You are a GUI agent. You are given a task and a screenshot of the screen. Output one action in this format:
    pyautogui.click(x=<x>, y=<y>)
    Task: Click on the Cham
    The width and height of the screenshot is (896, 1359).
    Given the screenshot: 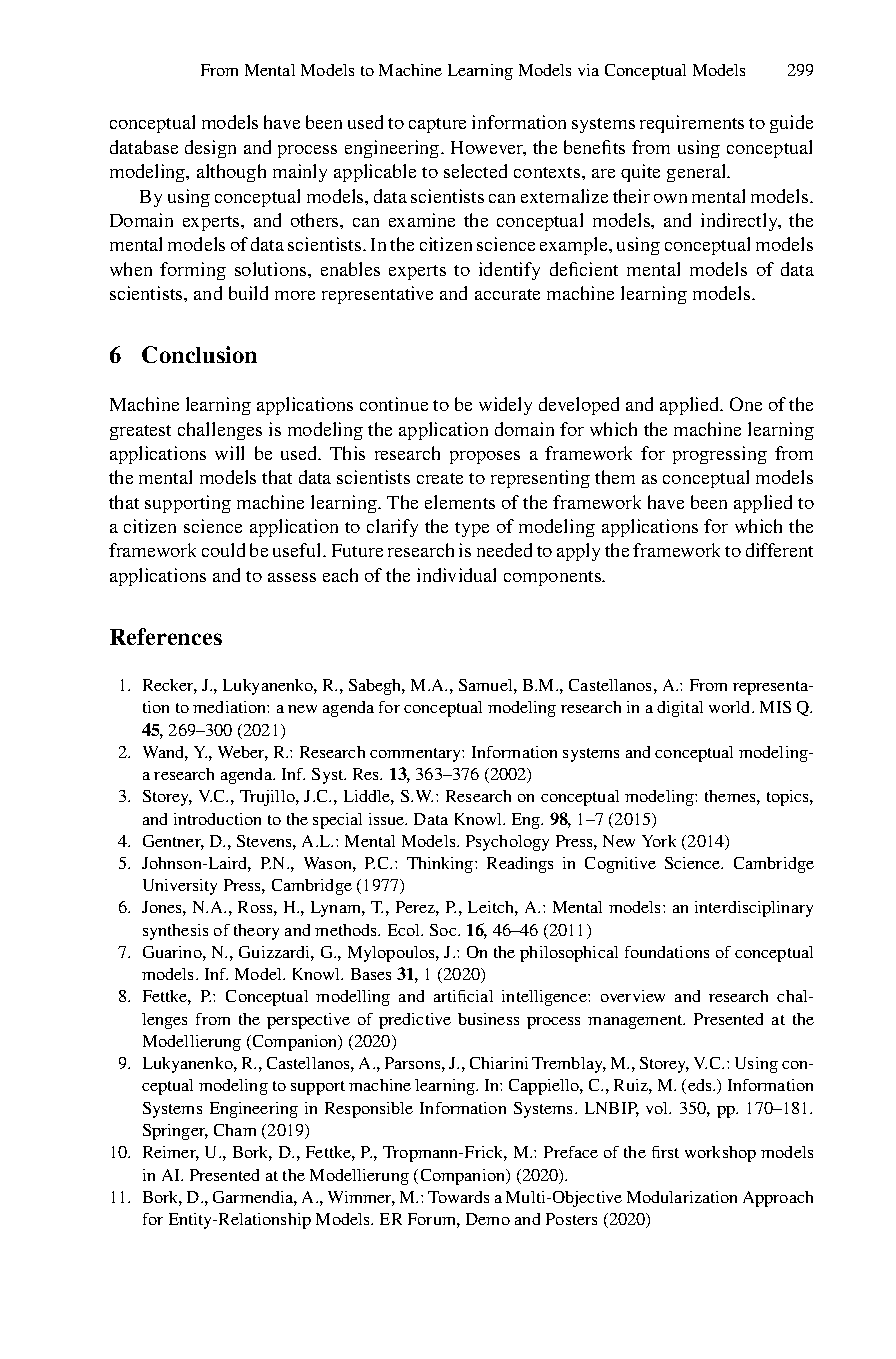 What is the action you would take?
    pyautogui.click(x=235, y=1130)
